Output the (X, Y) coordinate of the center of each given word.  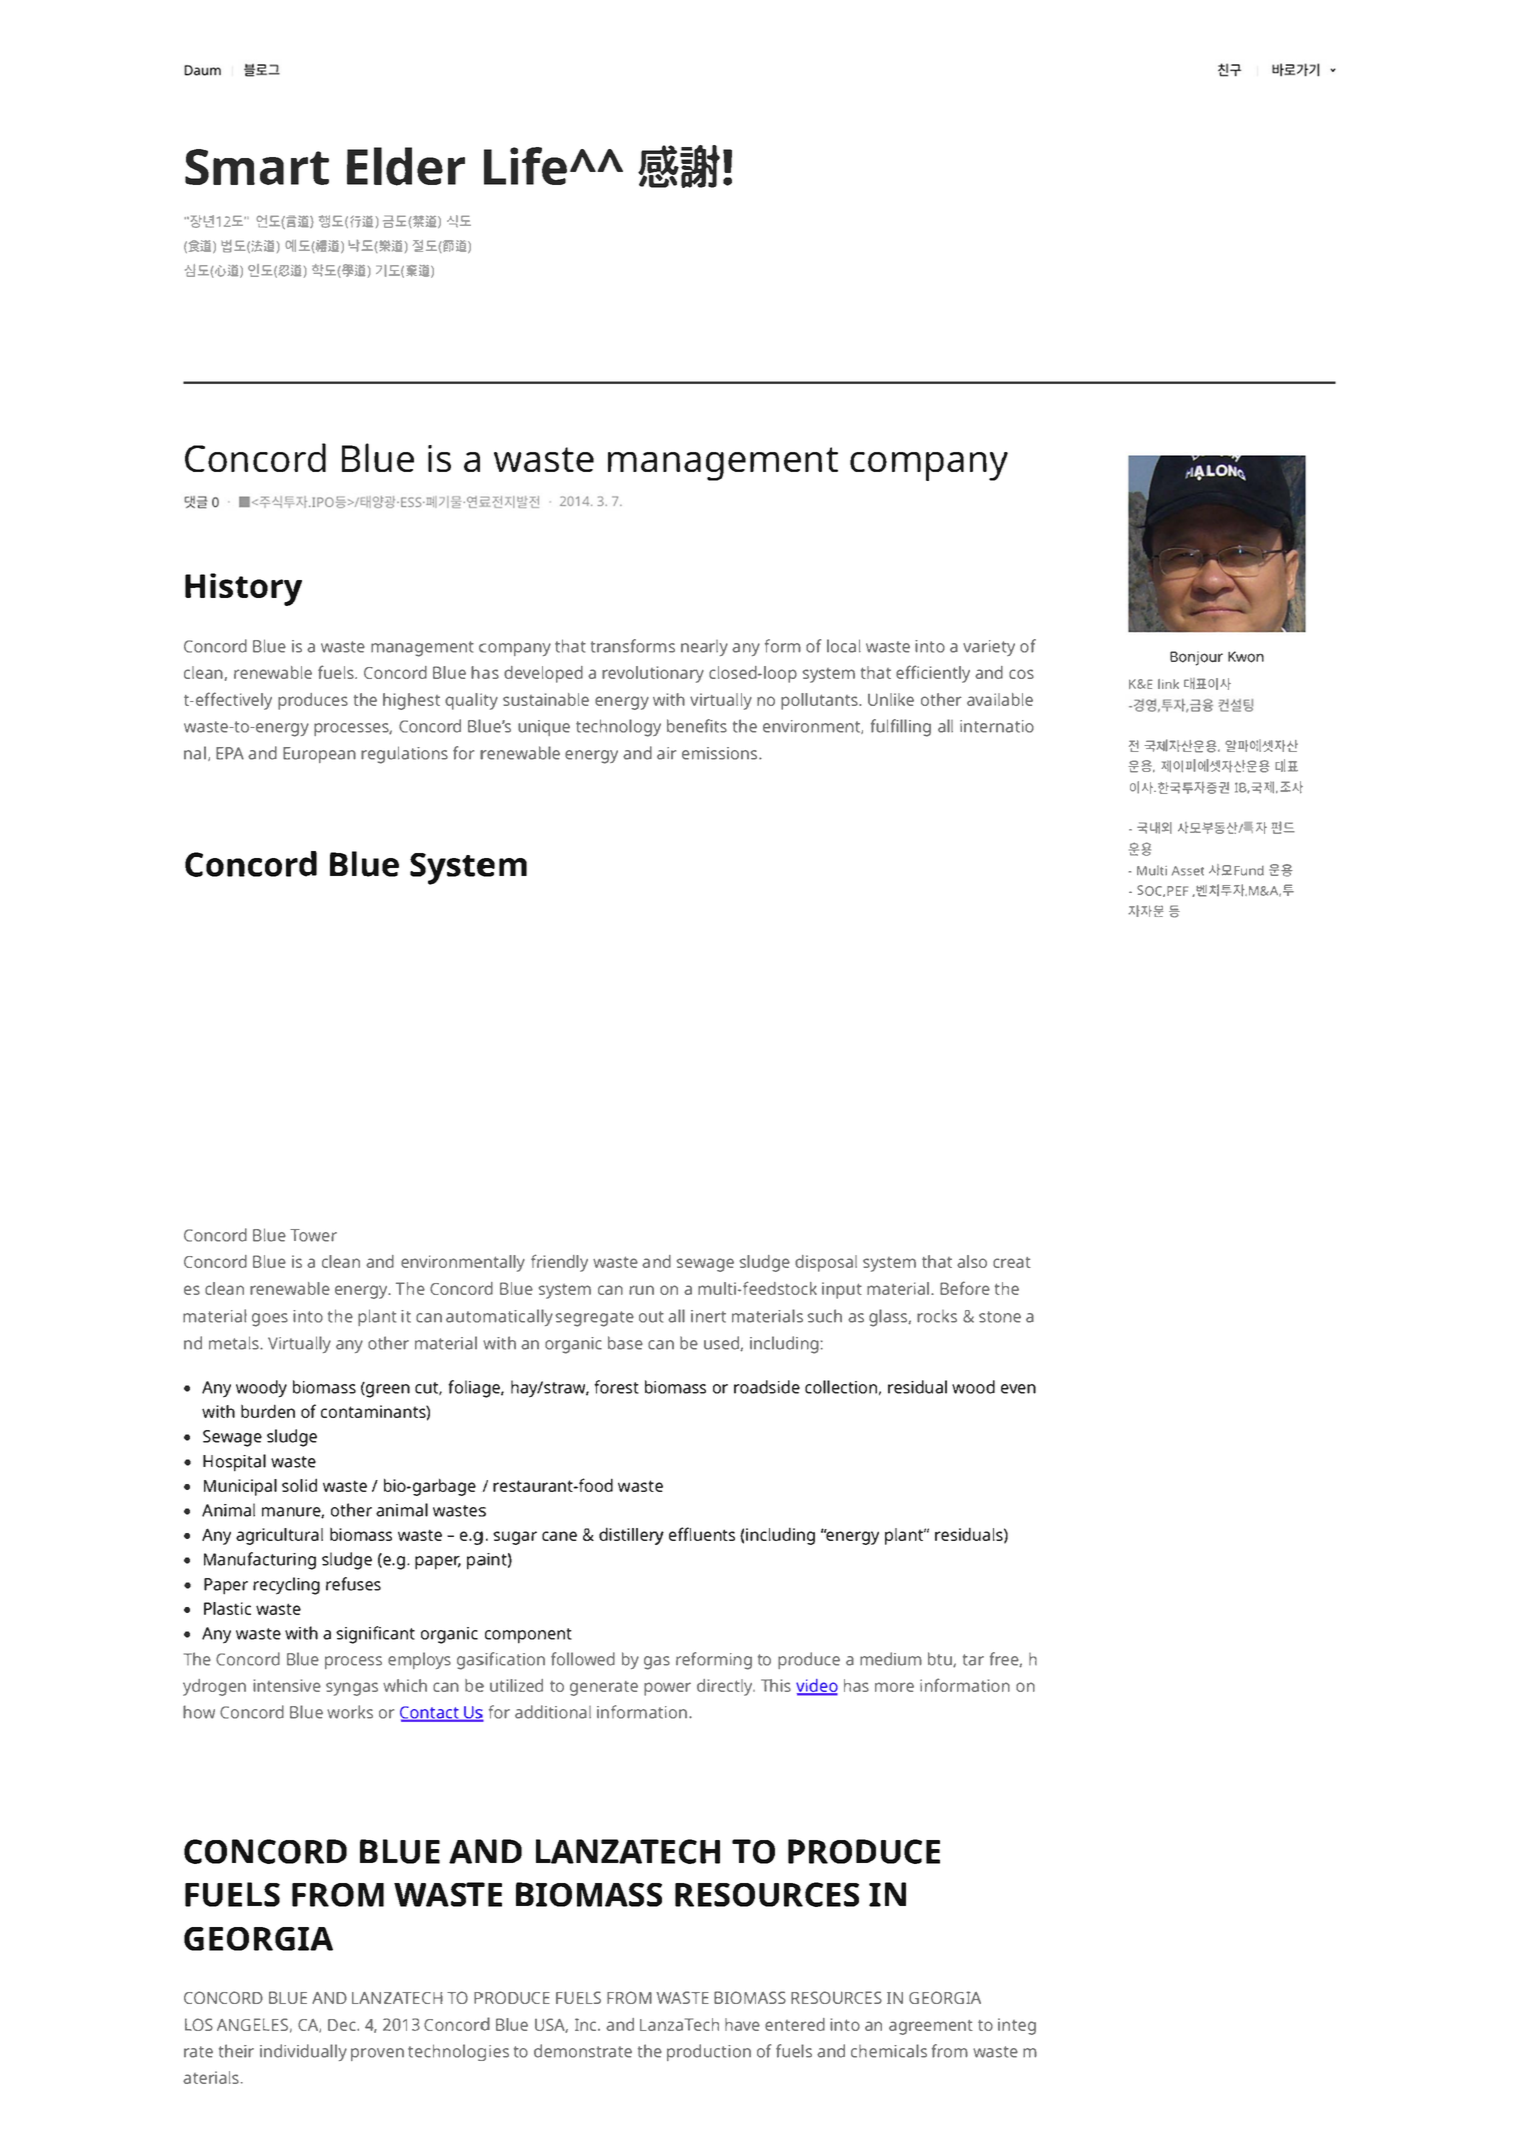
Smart (257, 167)
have (742, 2024)
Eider (406, 166)
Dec (343, 2025)
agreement (931, 2027)
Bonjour (1196, 658)
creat (1012, 1262)
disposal (826, 1263)
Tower (313, 1235)
